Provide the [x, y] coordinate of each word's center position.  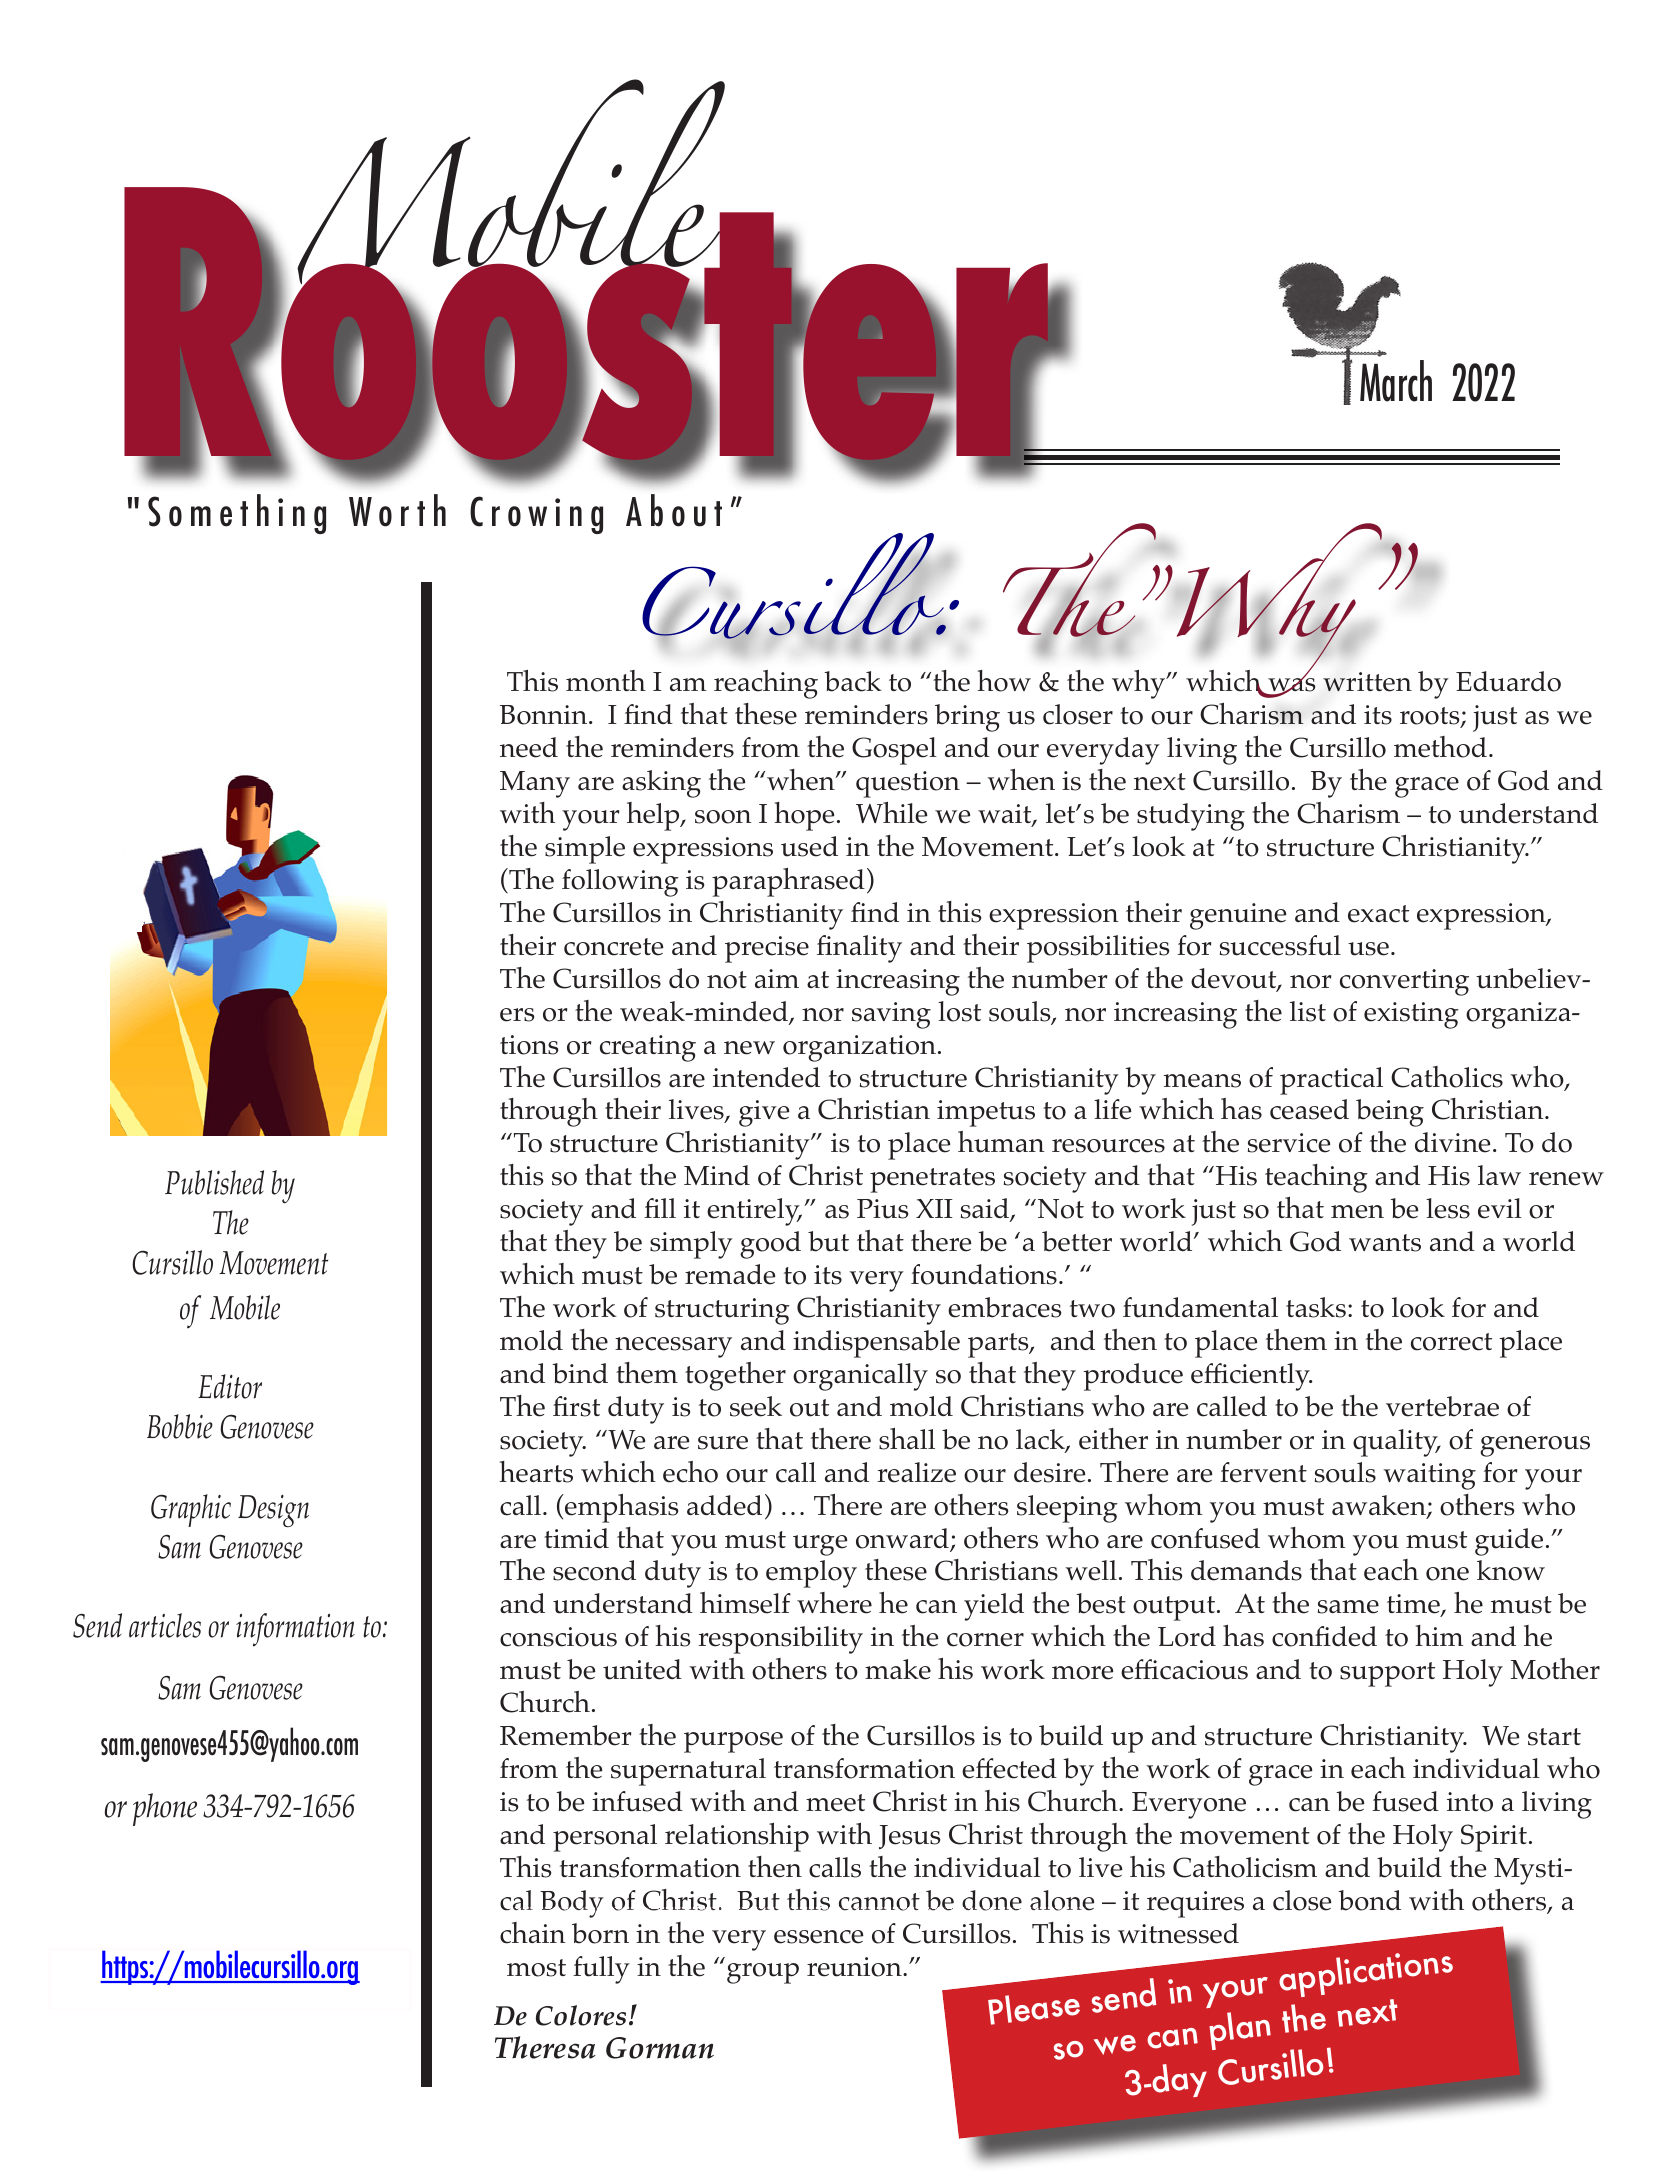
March [1396, 381]
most [536, 1968]
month [606, 681]
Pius [882, 1209]
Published [214, 1182]
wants [1385, 1243]
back [853, 681]
